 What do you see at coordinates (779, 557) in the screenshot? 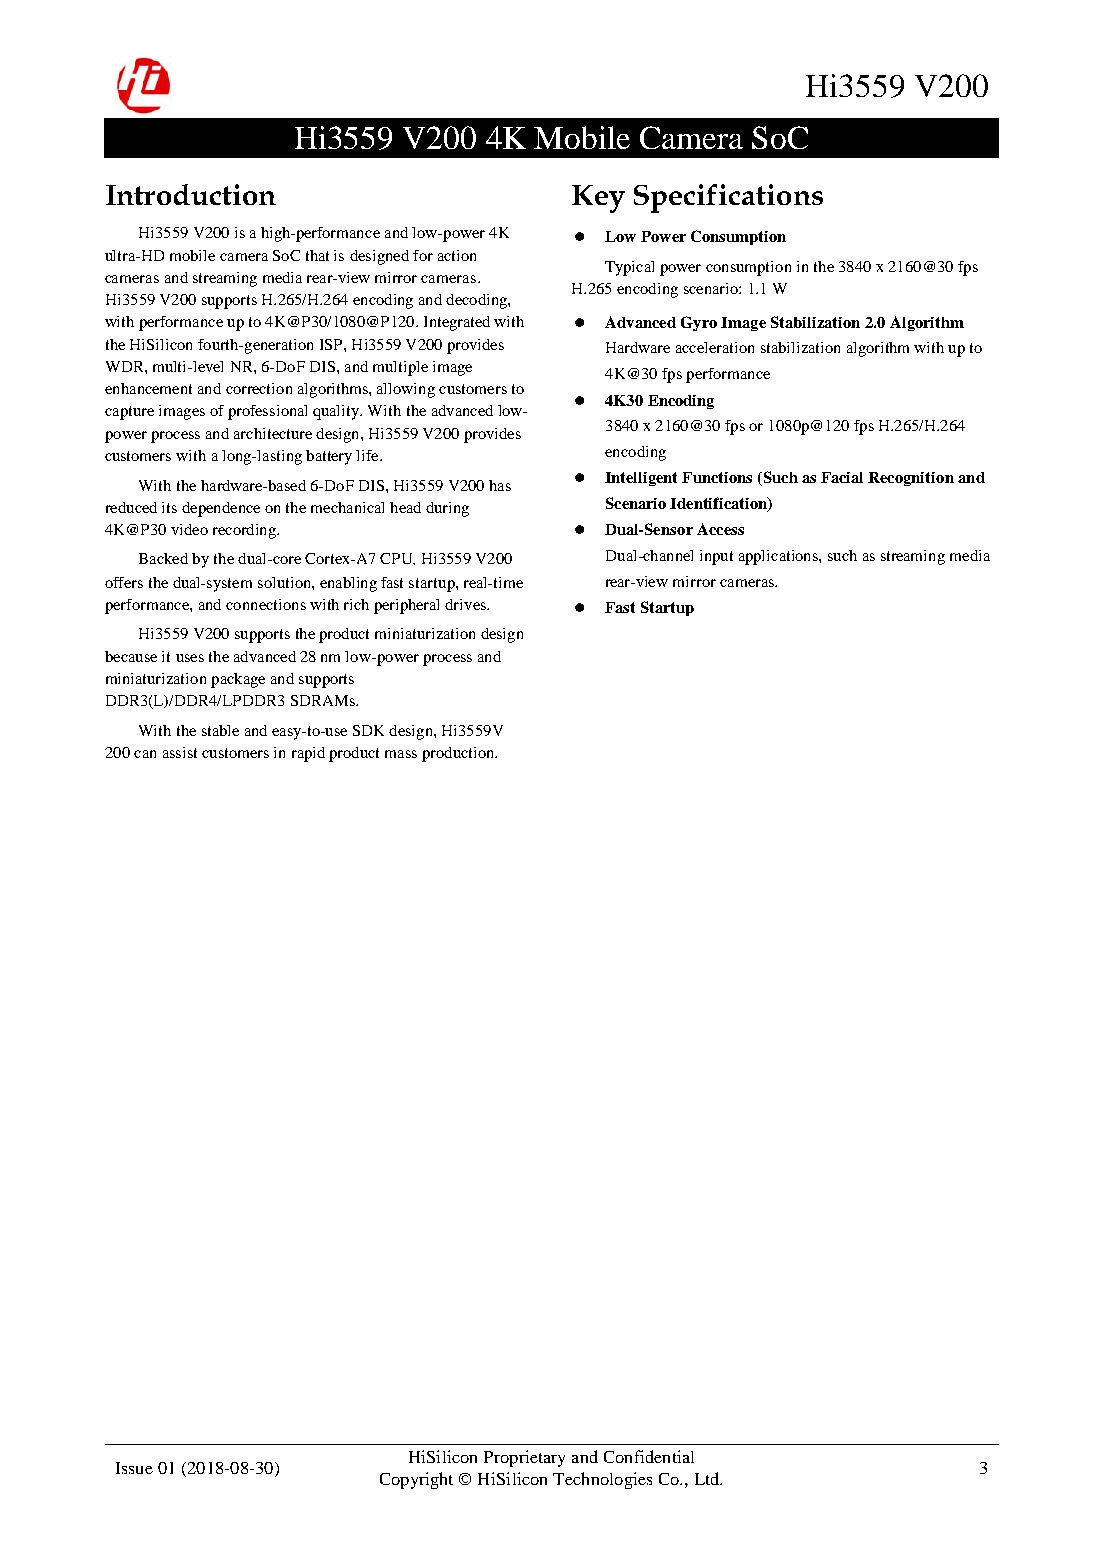
I see `applications` at bounding box center [779, 557].
